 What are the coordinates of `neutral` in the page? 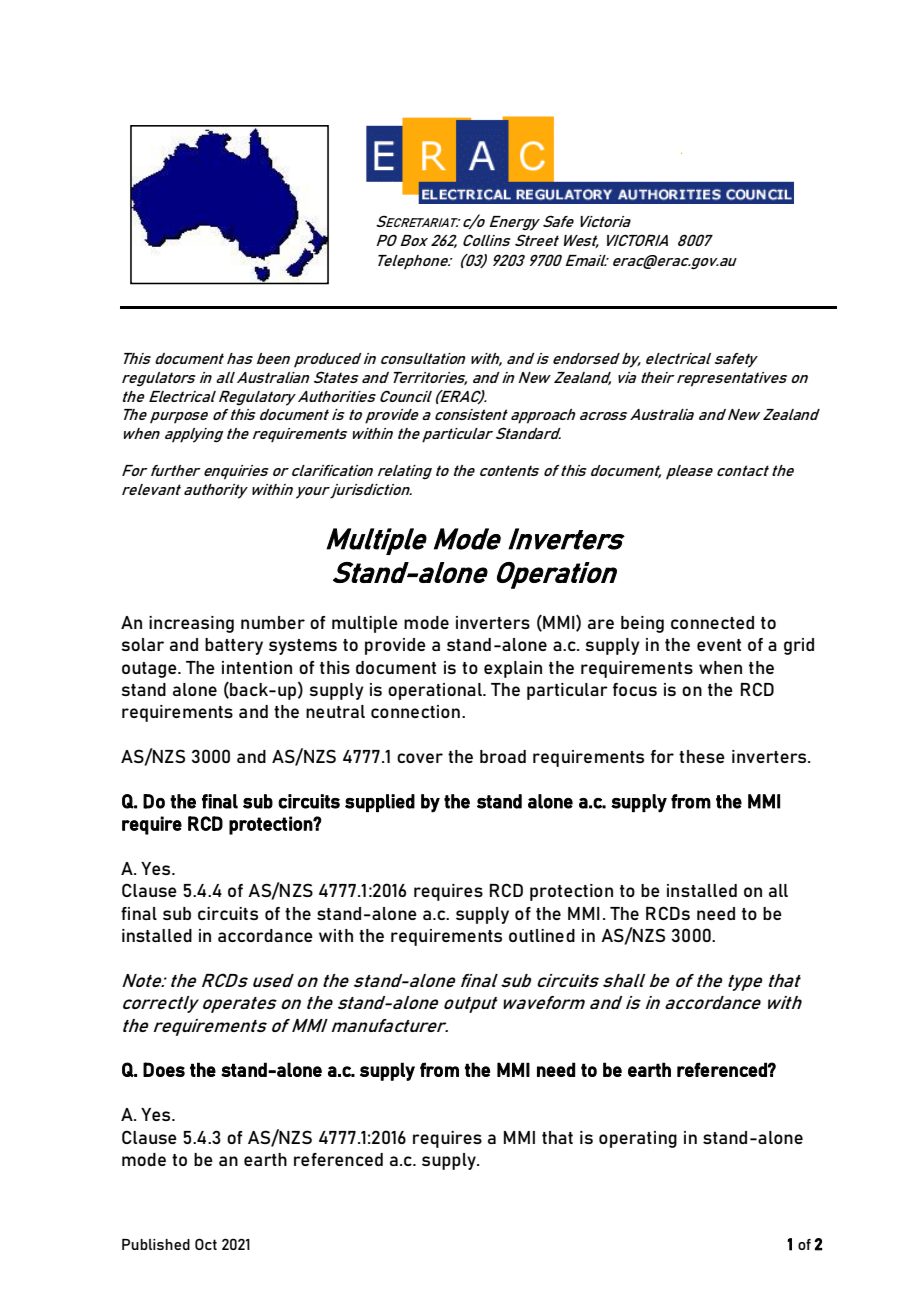 It's located at (335, 711).
